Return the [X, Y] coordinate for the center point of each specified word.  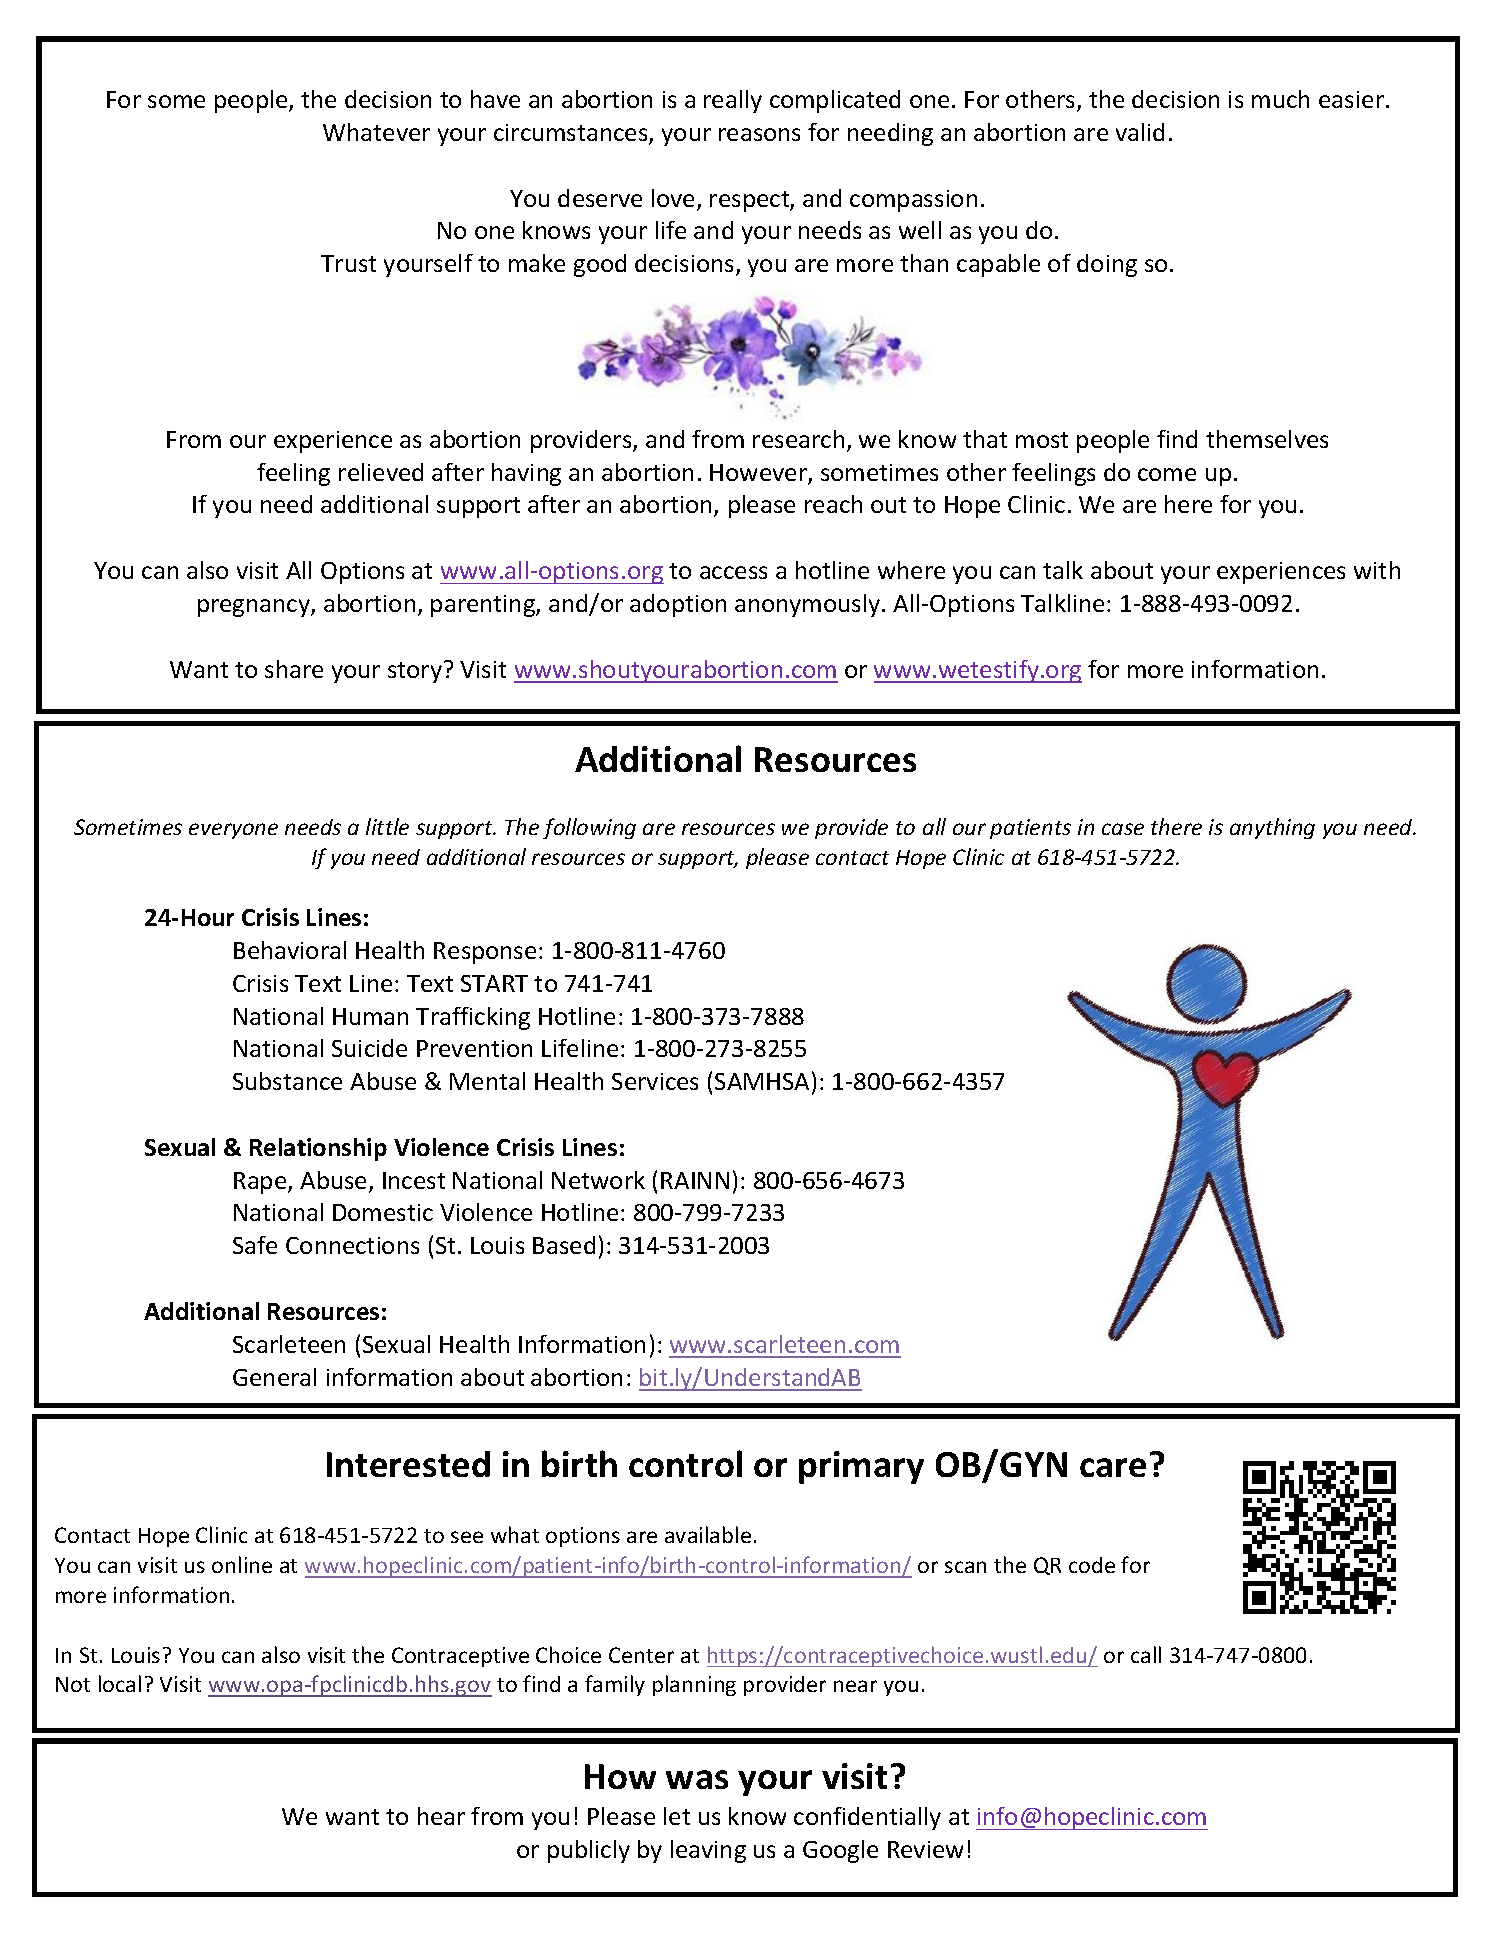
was [697, 1779]
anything [1272, 828]
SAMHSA [762, 1081]
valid [1140, 132]
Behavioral [290, 950]
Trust [348, 263]
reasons [759, 134]
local [120, 1683]
